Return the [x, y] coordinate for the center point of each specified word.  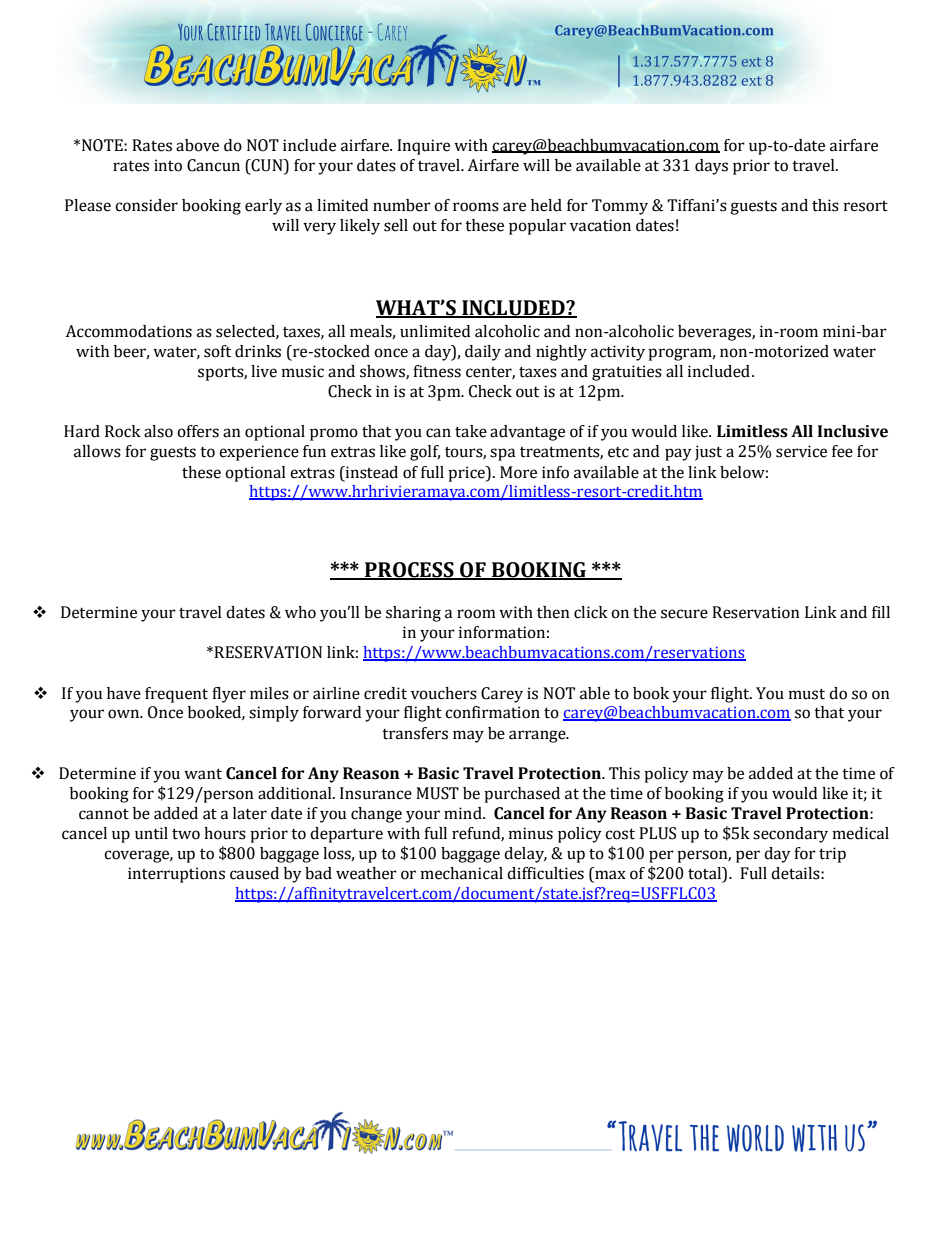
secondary [790, 835]
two [186, 834]
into [168, 165]
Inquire [423, 147]
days [711, 167]
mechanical [462, 873]
